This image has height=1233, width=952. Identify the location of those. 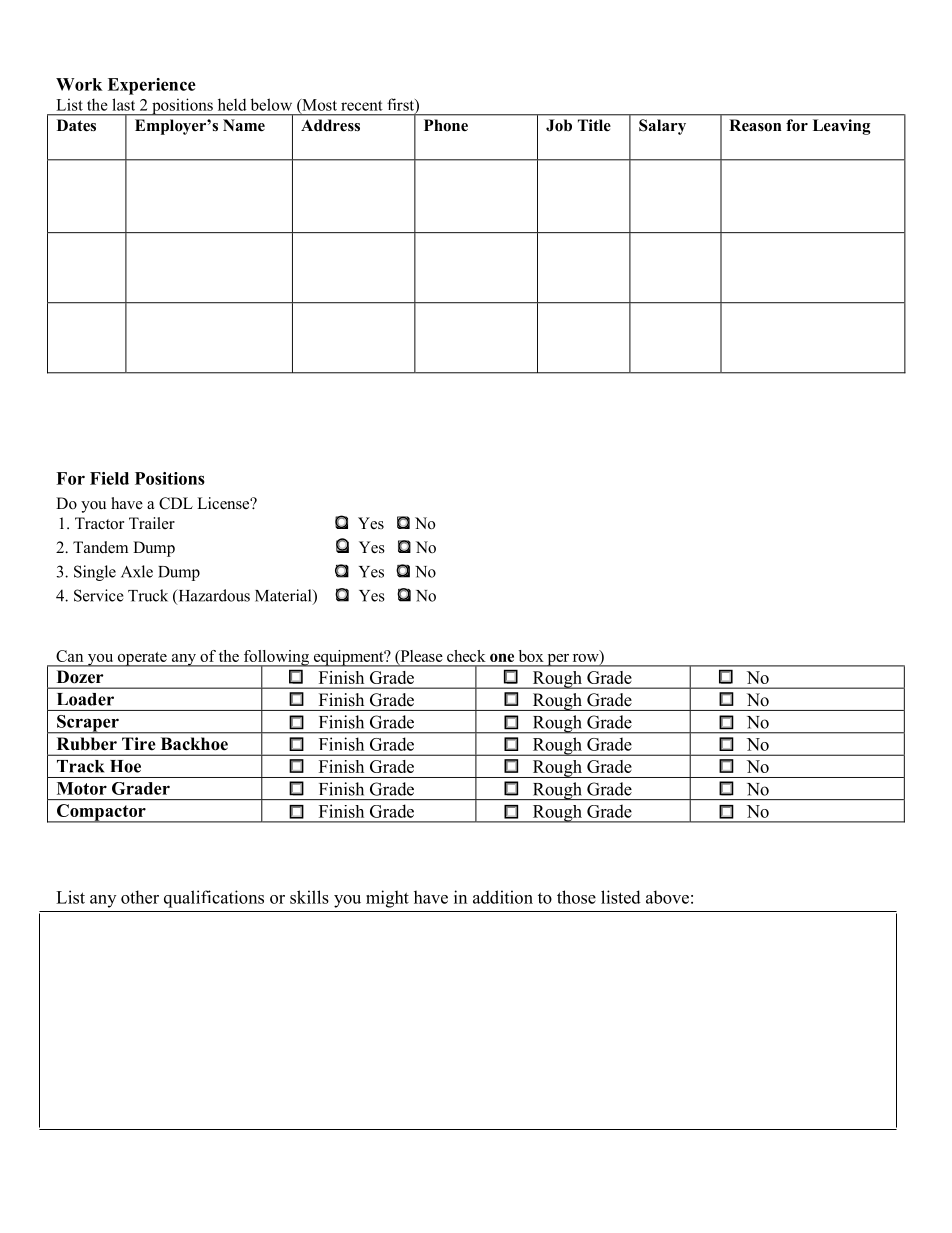
(576, 897).
